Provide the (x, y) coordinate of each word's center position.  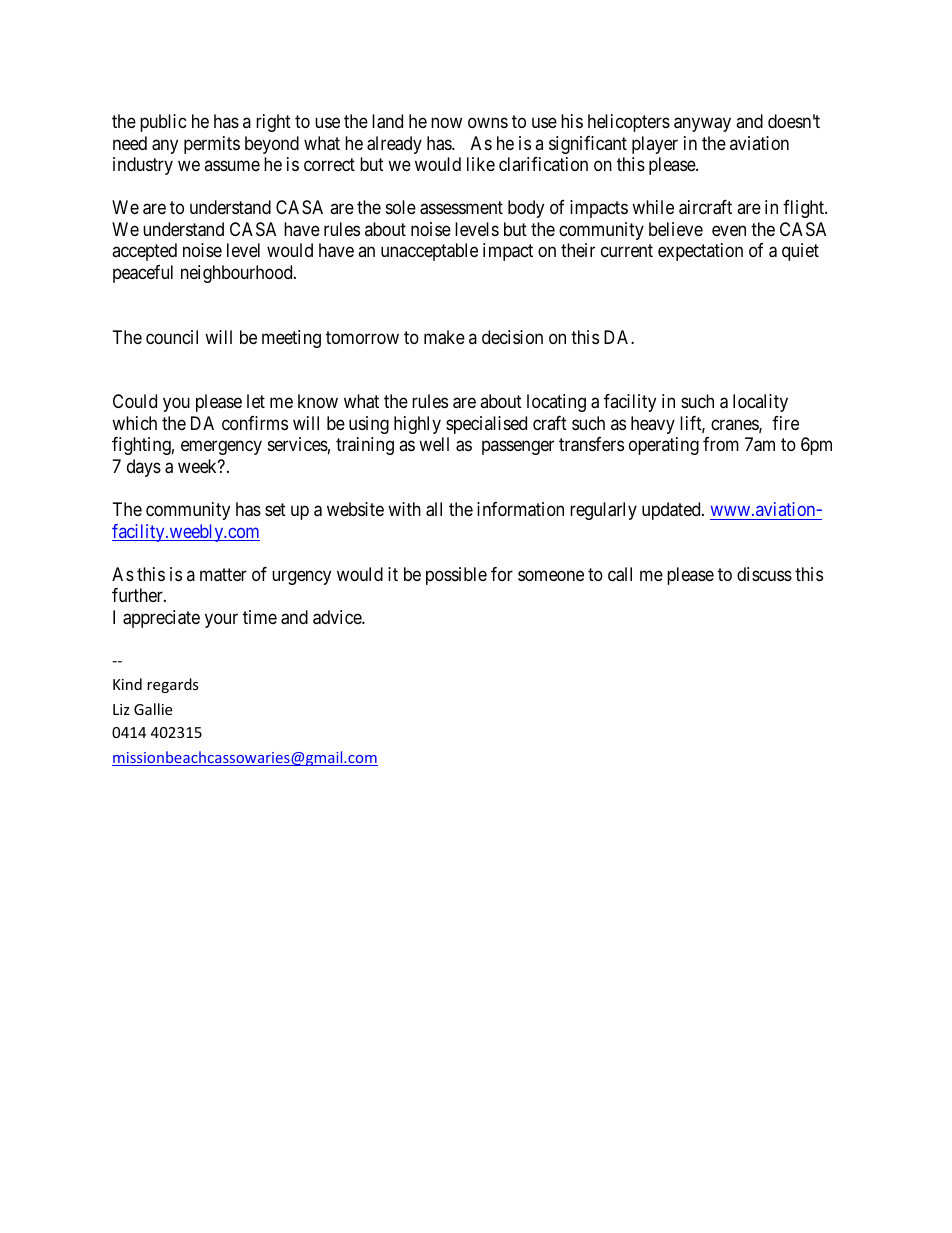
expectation (700, 252)
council (172, 337)
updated (672, 511)
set (275, 509)
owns (488, 123)
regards (173, 685)
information (520, 509)
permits (212, 145)
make (444, 337)
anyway (702, 125)
